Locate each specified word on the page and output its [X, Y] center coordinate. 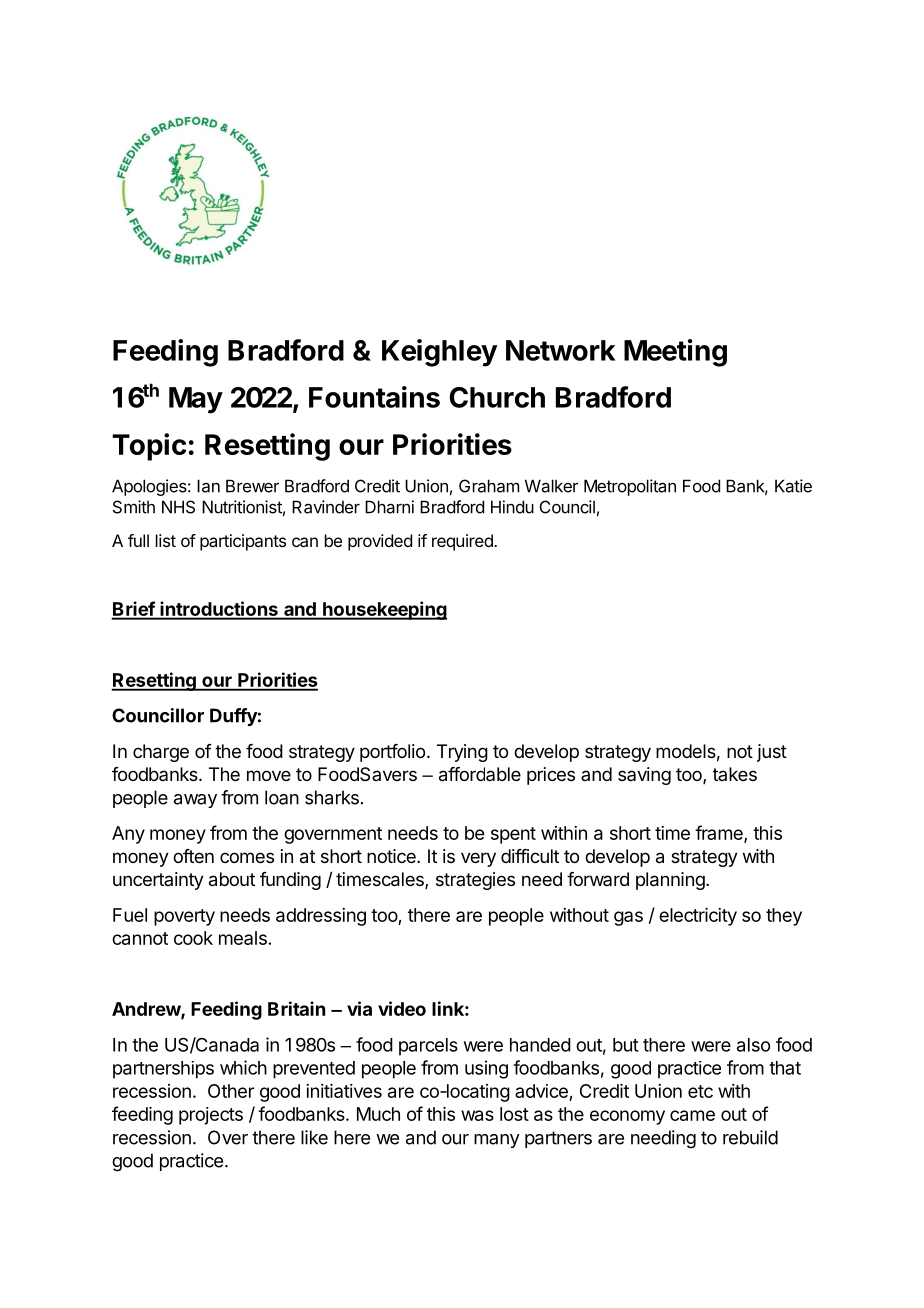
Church [497, 397]
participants [243, 542]
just [772, 753]
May [196, 400]
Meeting [675, 353]
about [232, 879]
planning [671, 881]
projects [211, 1116]
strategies [475, 881]
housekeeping [384, 610]
